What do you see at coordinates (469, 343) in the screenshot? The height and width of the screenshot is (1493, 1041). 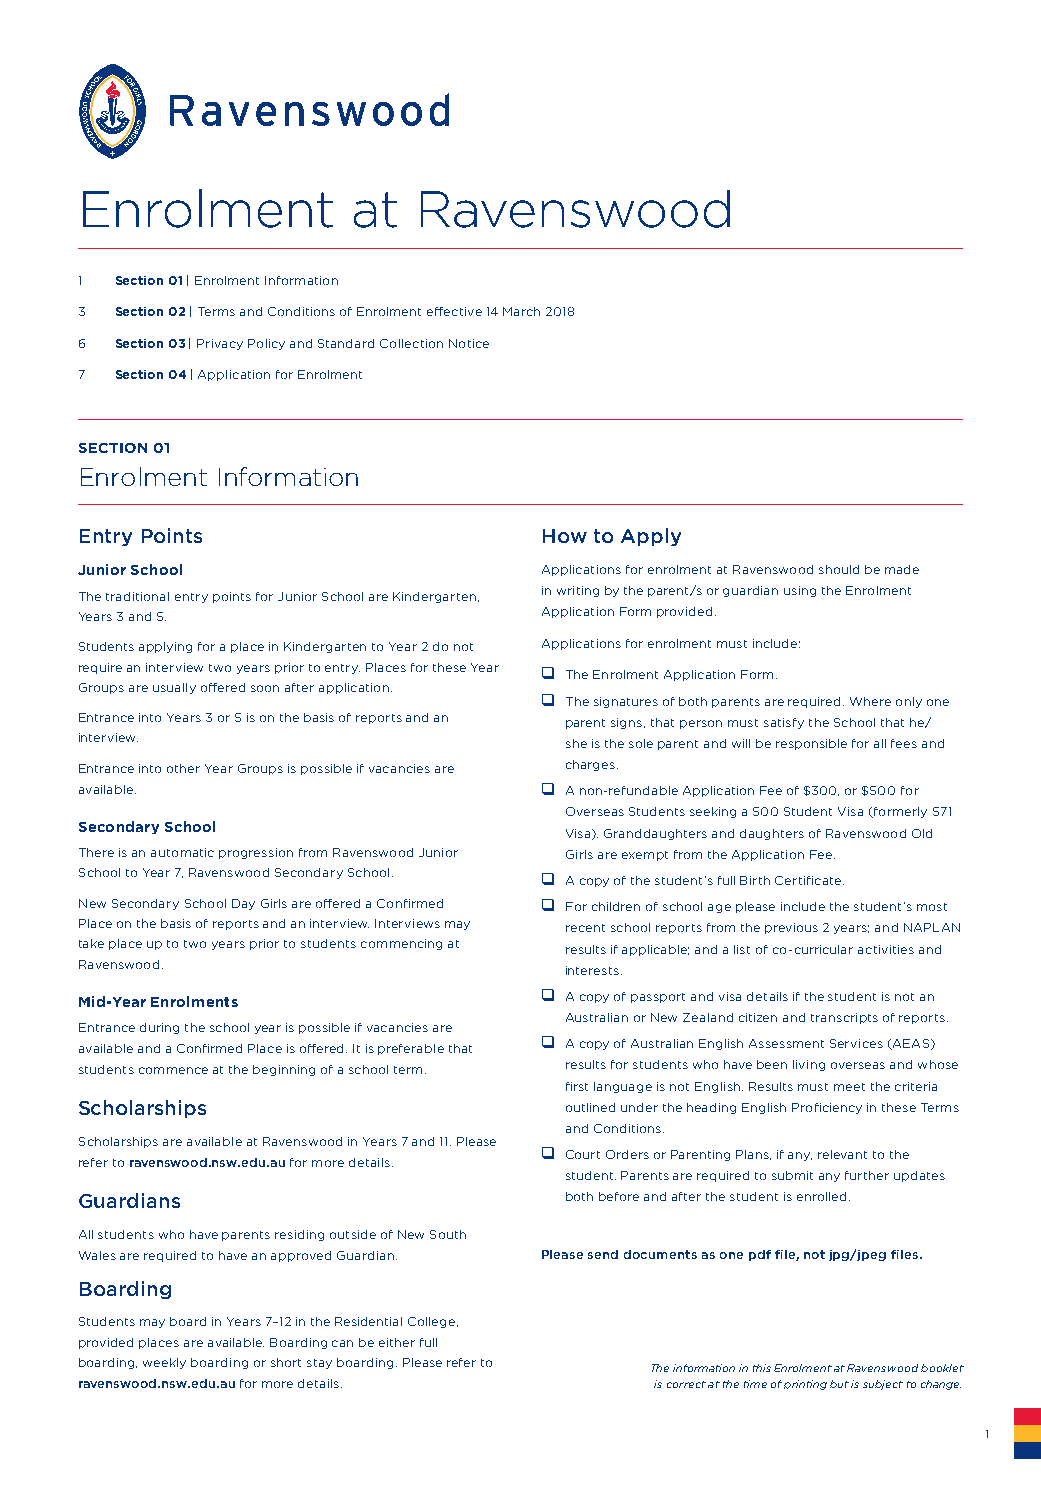 I see `Notice` at bounding box center [469, 343].
